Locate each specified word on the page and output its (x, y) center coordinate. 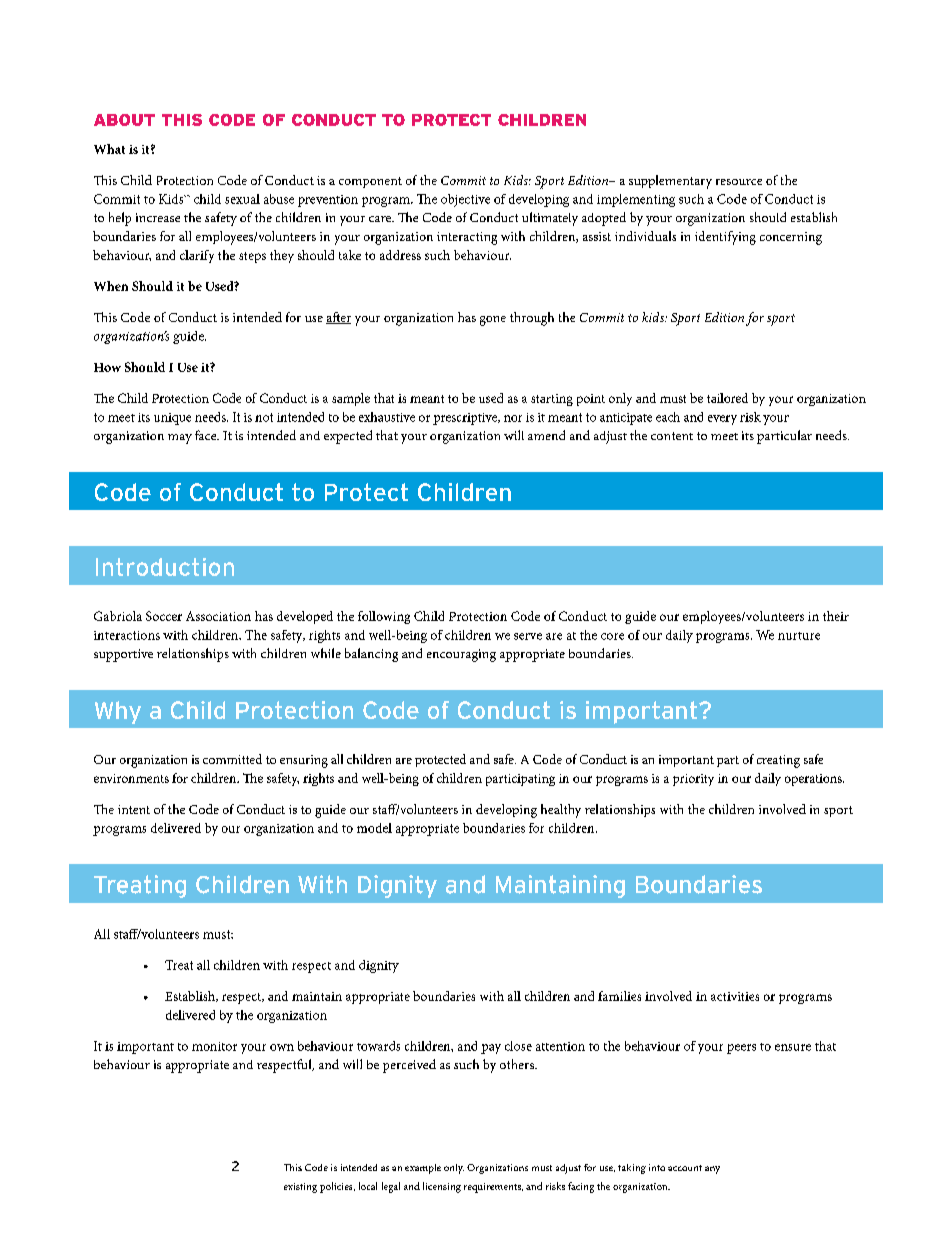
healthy (561, 811)
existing (300, 1188)
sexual (242, 199)
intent (134, 809)
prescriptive (466, 419)
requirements (493, 1188)
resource (739, 182)
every (722, 420)
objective (465, 200)
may (180, 439)
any (712, 1170)
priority (693, 780)
